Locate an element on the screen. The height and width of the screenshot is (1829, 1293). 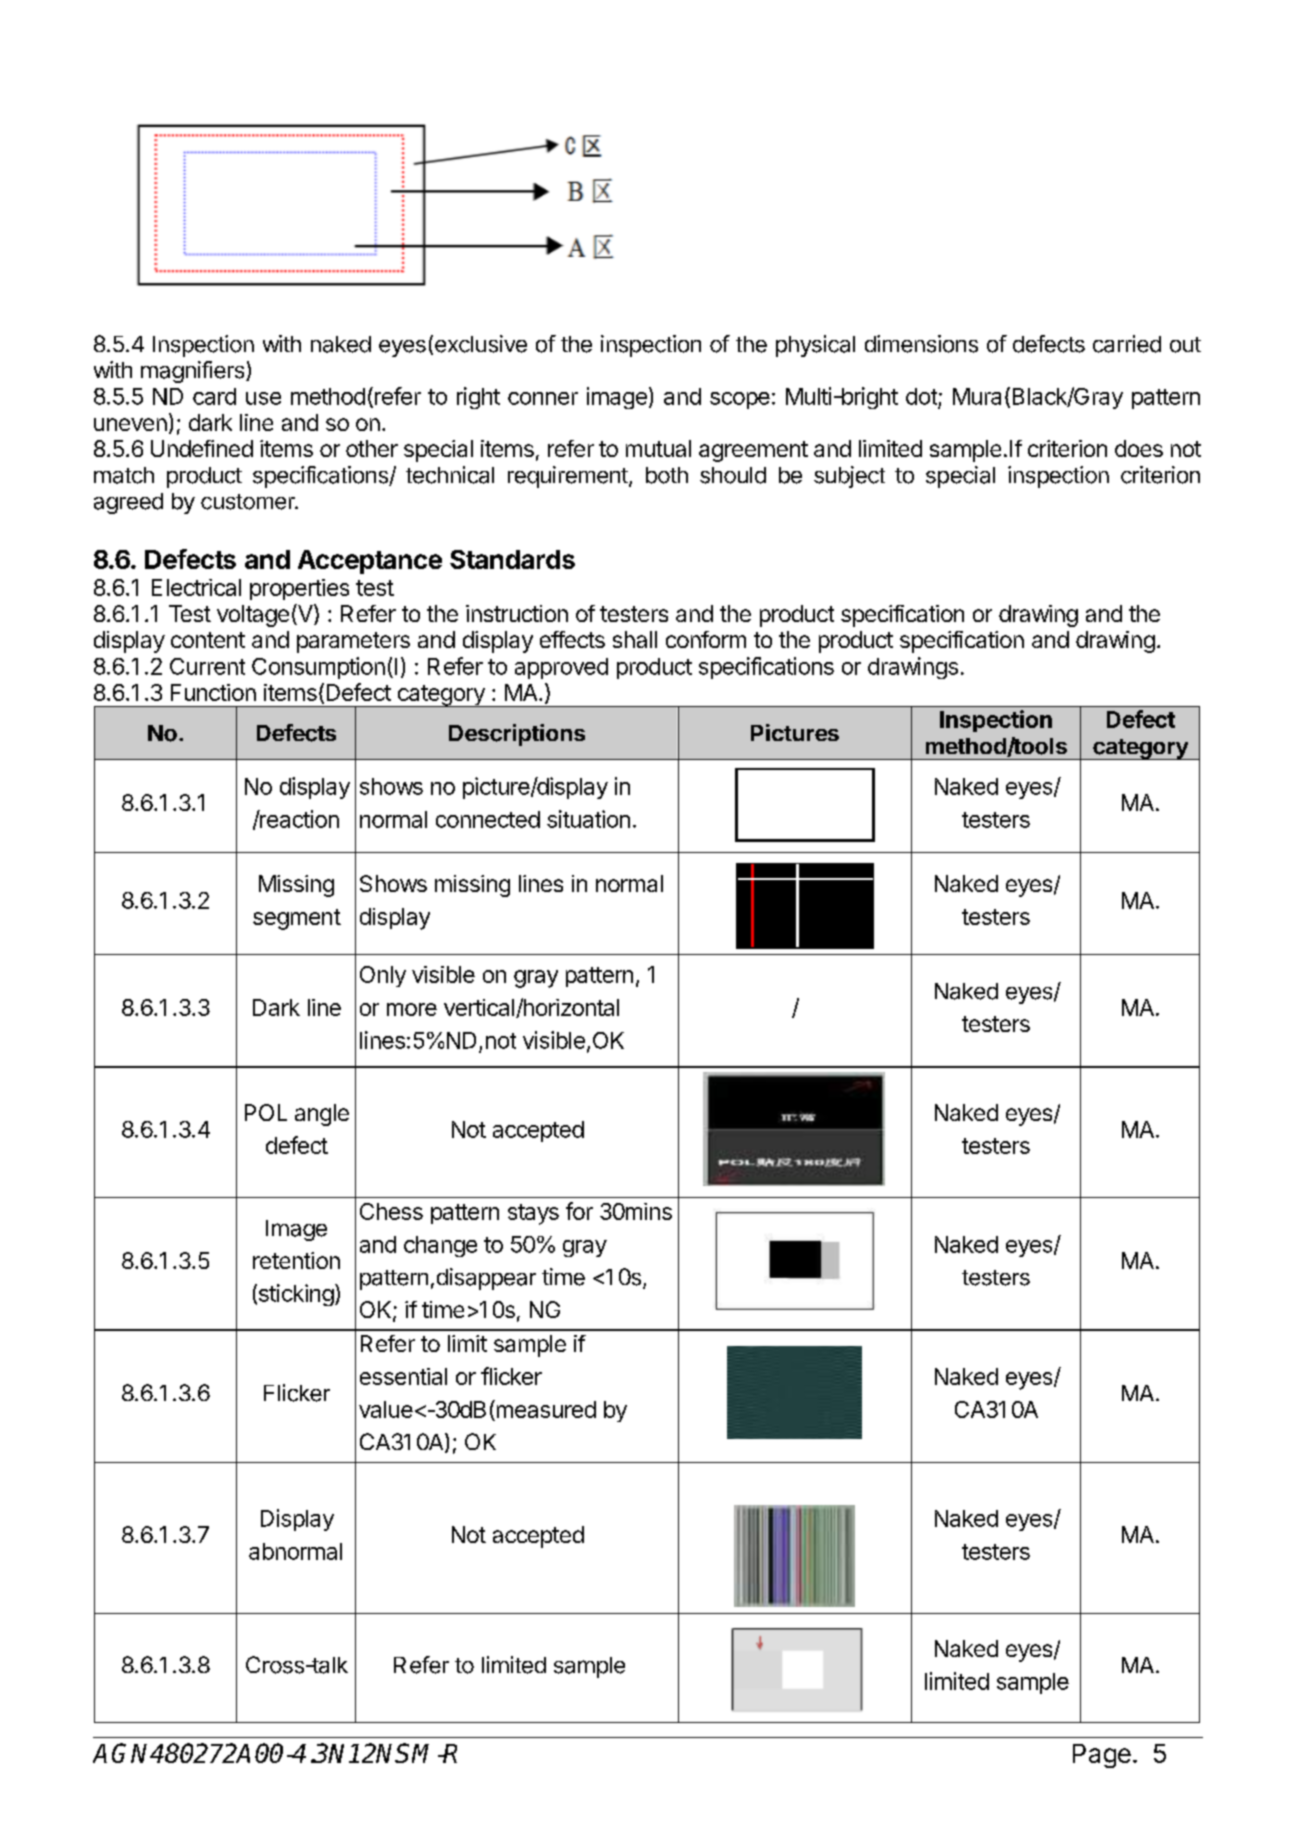
situation is located at coordinates (588, 819).
